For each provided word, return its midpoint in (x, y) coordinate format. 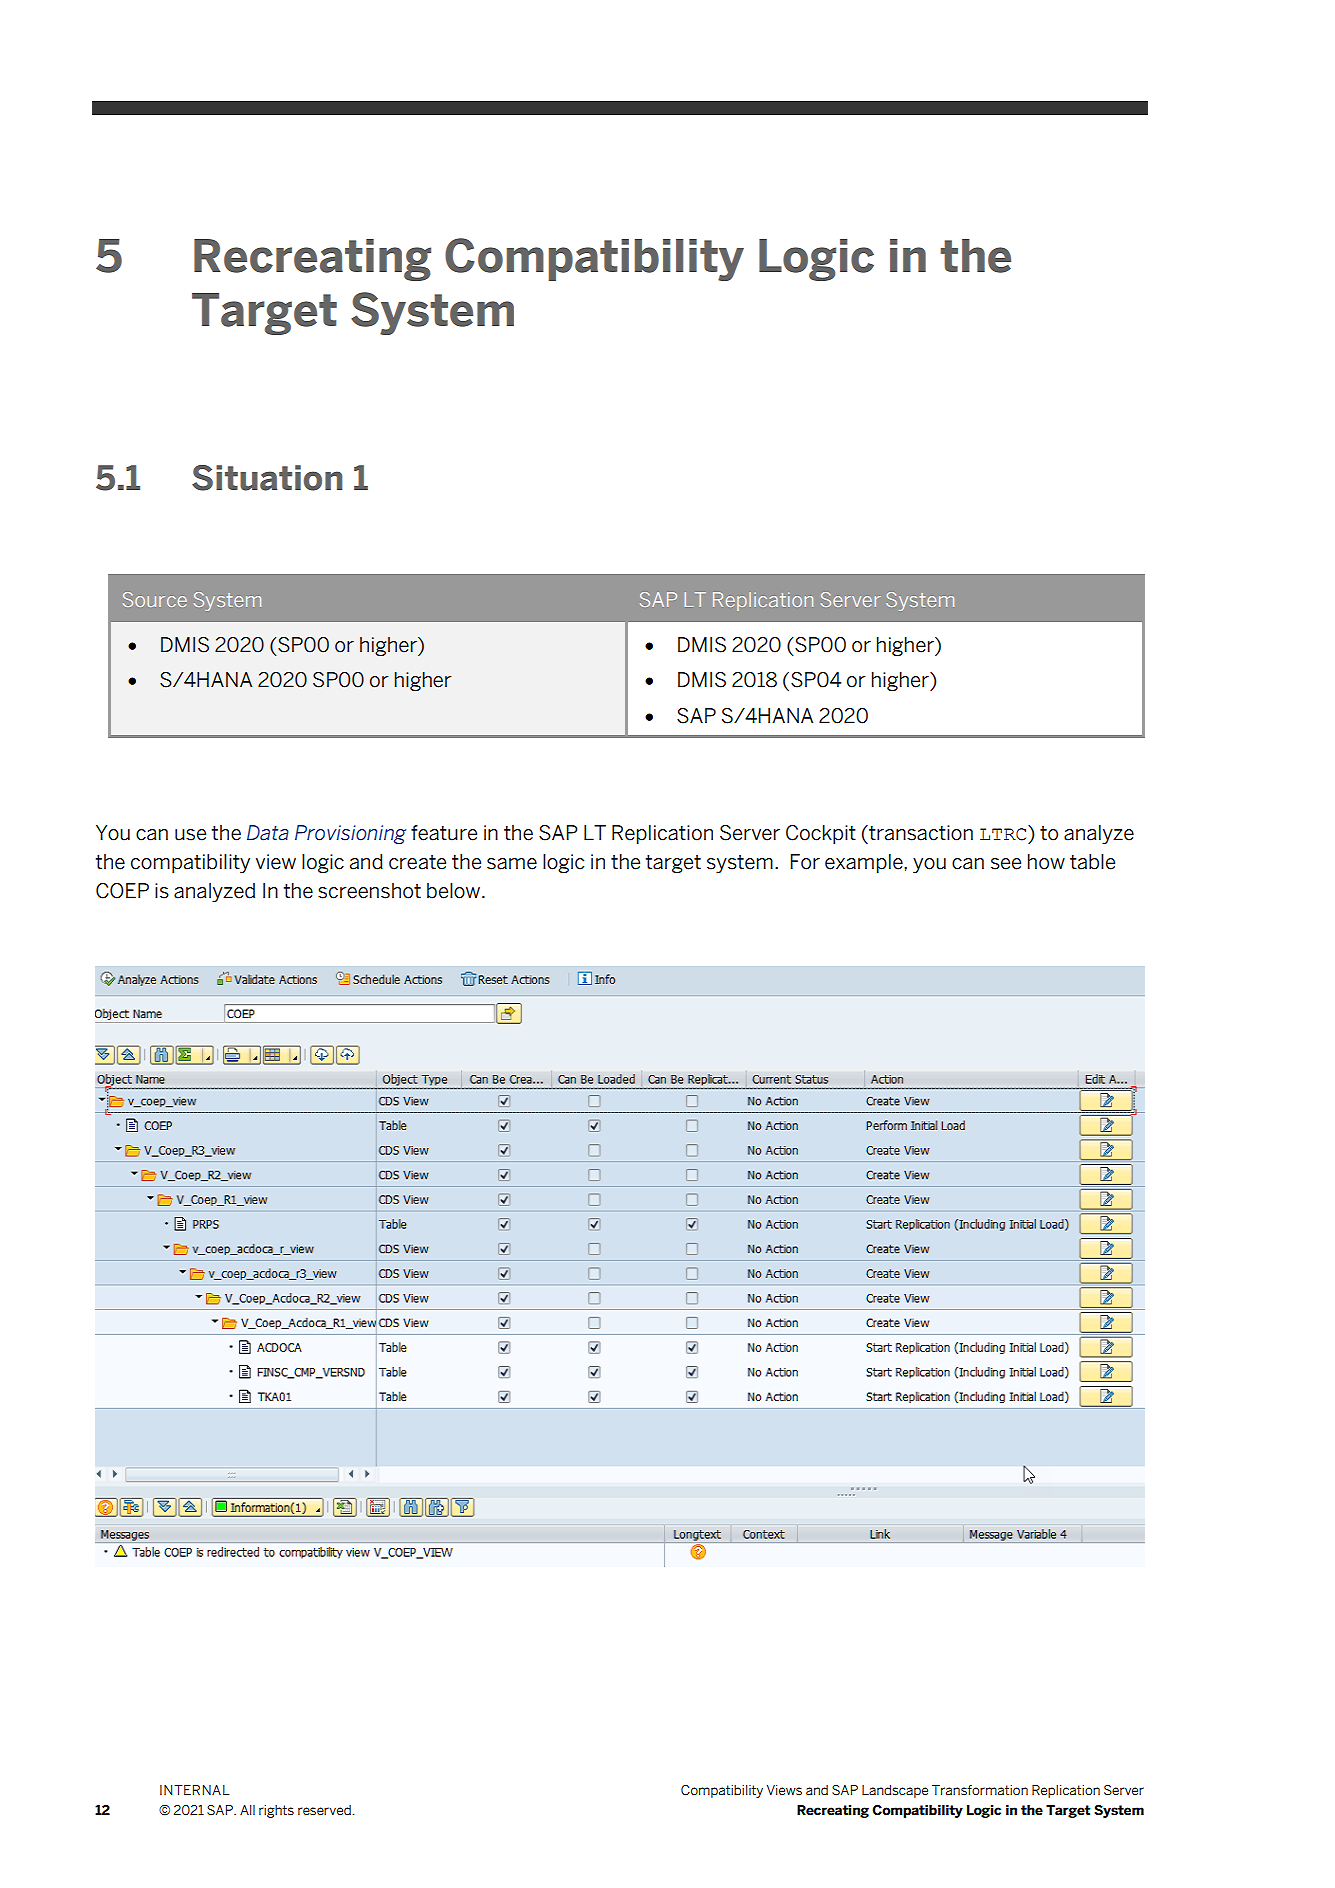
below (453, 891)
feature (444, 833)
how (1046, 862)
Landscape (895, 1791)
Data (268, 833)
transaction (920, 833)
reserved (325, 1810)
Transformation (980, 1790)
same (512, 864)
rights (276, 1811)
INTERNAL (194, 1790)
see (1006, 864)
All (247, 1810)
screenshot (369, 891)
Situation (267, 478)
